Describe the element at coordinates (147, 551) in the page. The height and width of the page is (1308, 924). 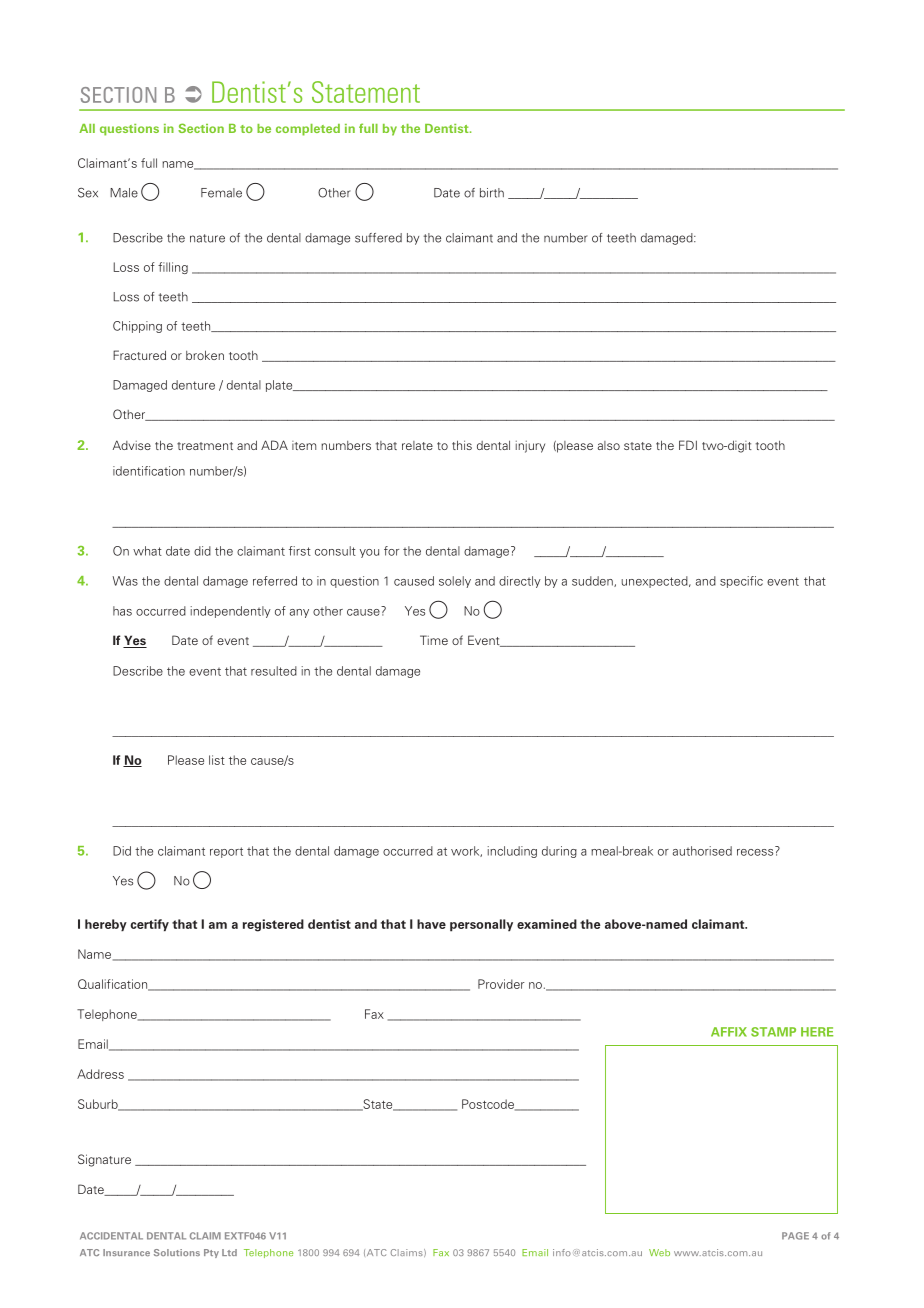
I see `what` at that location.
